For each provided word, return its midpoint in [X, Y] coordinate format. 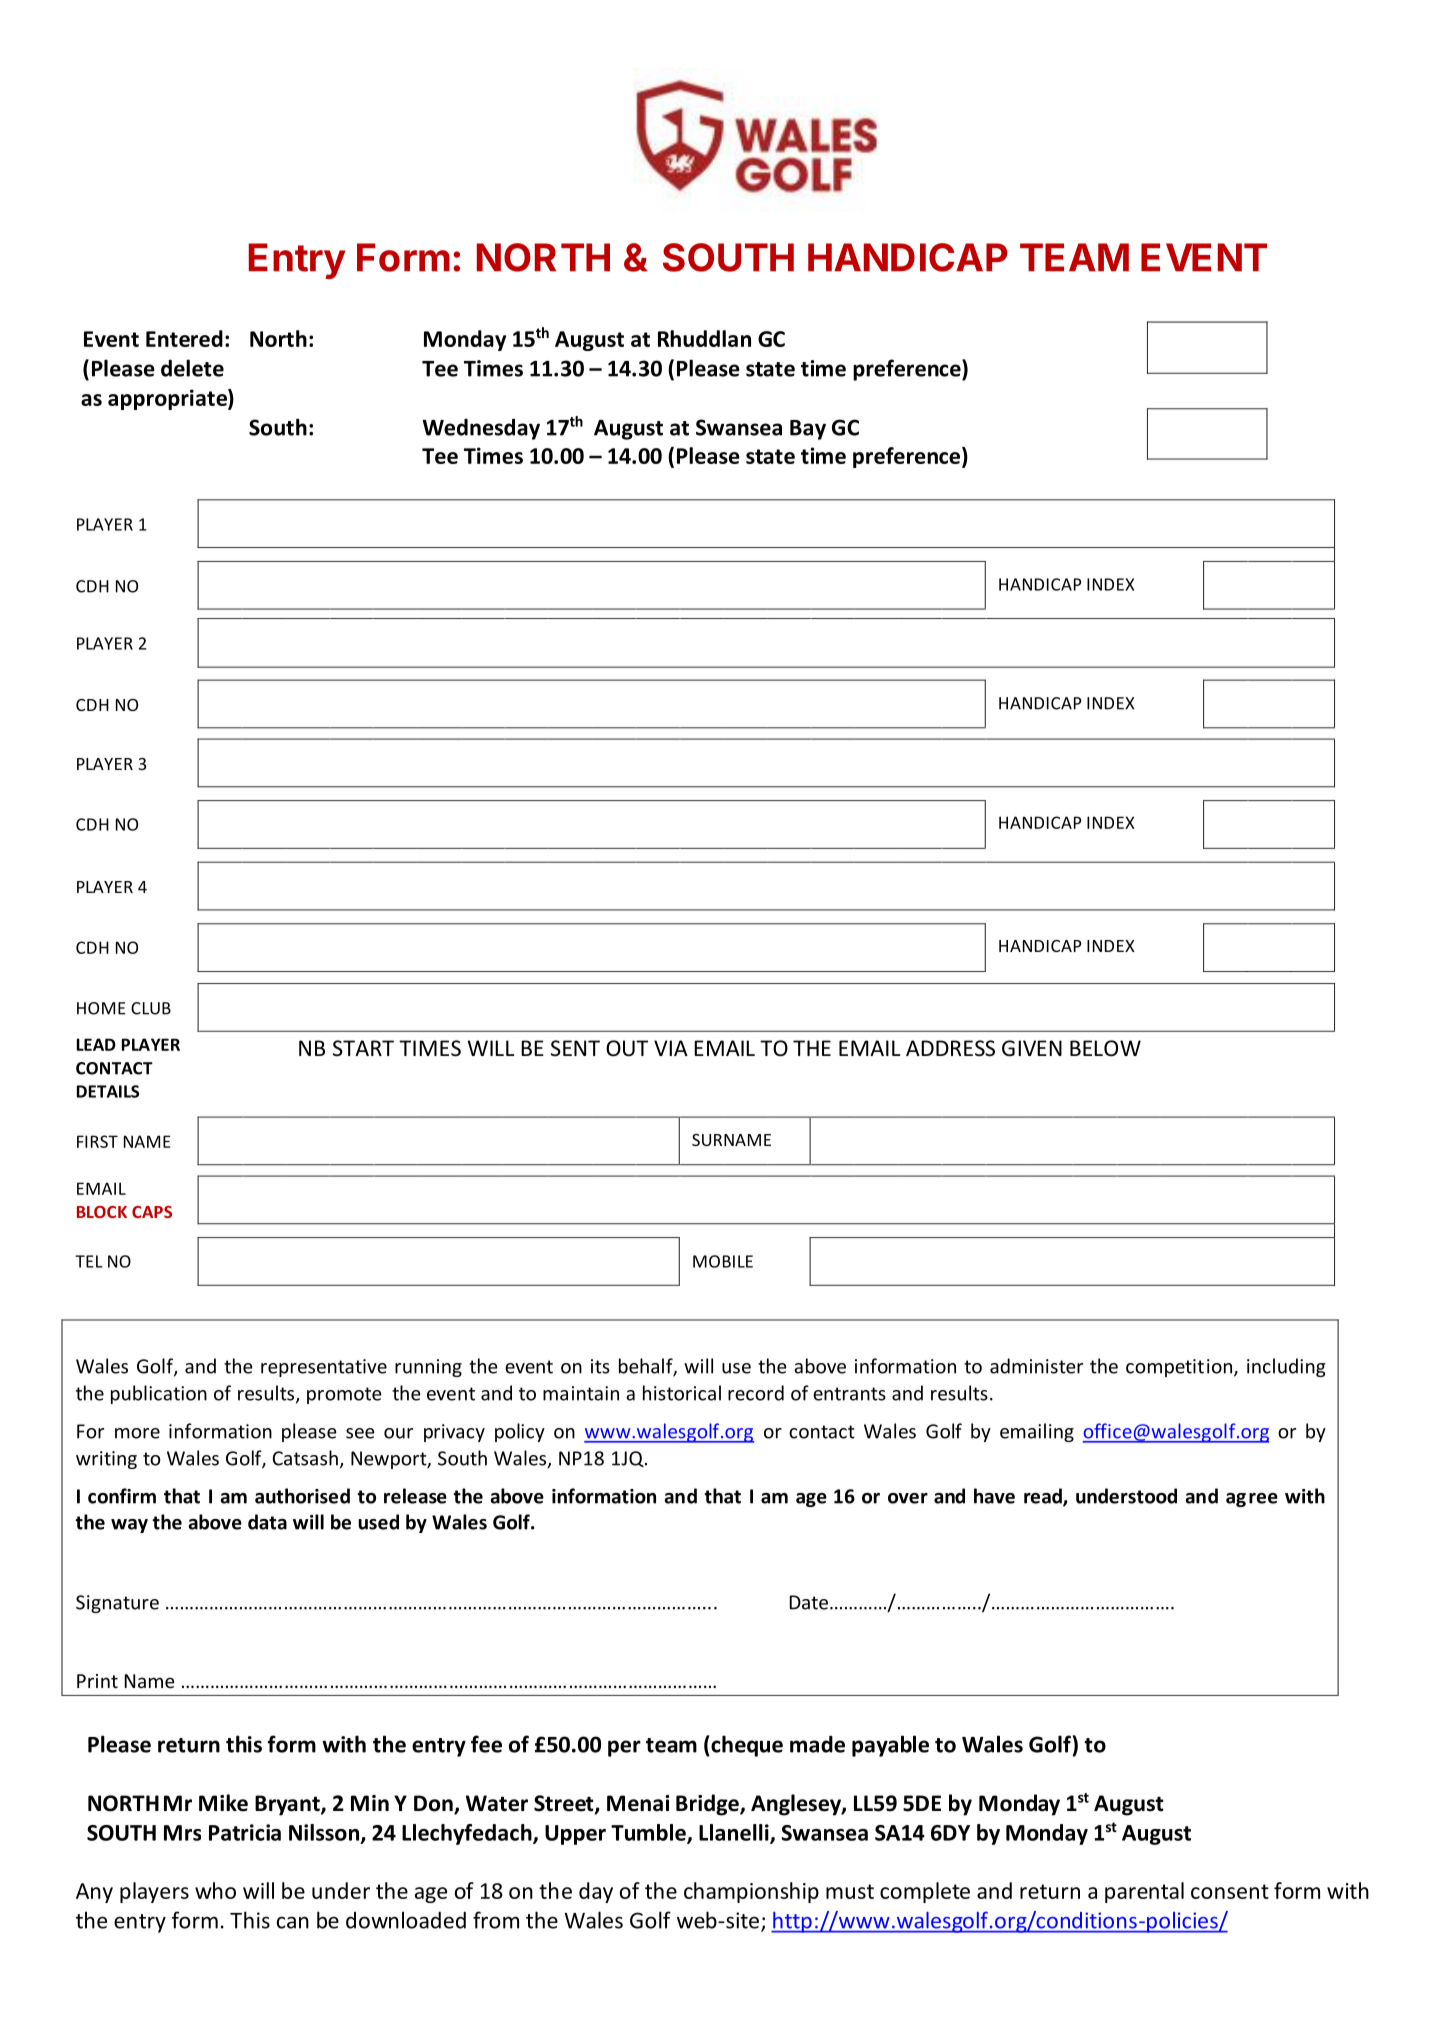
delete [192, 368]
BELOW [1105, 1048]
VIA [671, 1048]
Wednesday [481, 429]
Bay [808, 430]
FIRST [97, 1141]
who [215, 1890]
